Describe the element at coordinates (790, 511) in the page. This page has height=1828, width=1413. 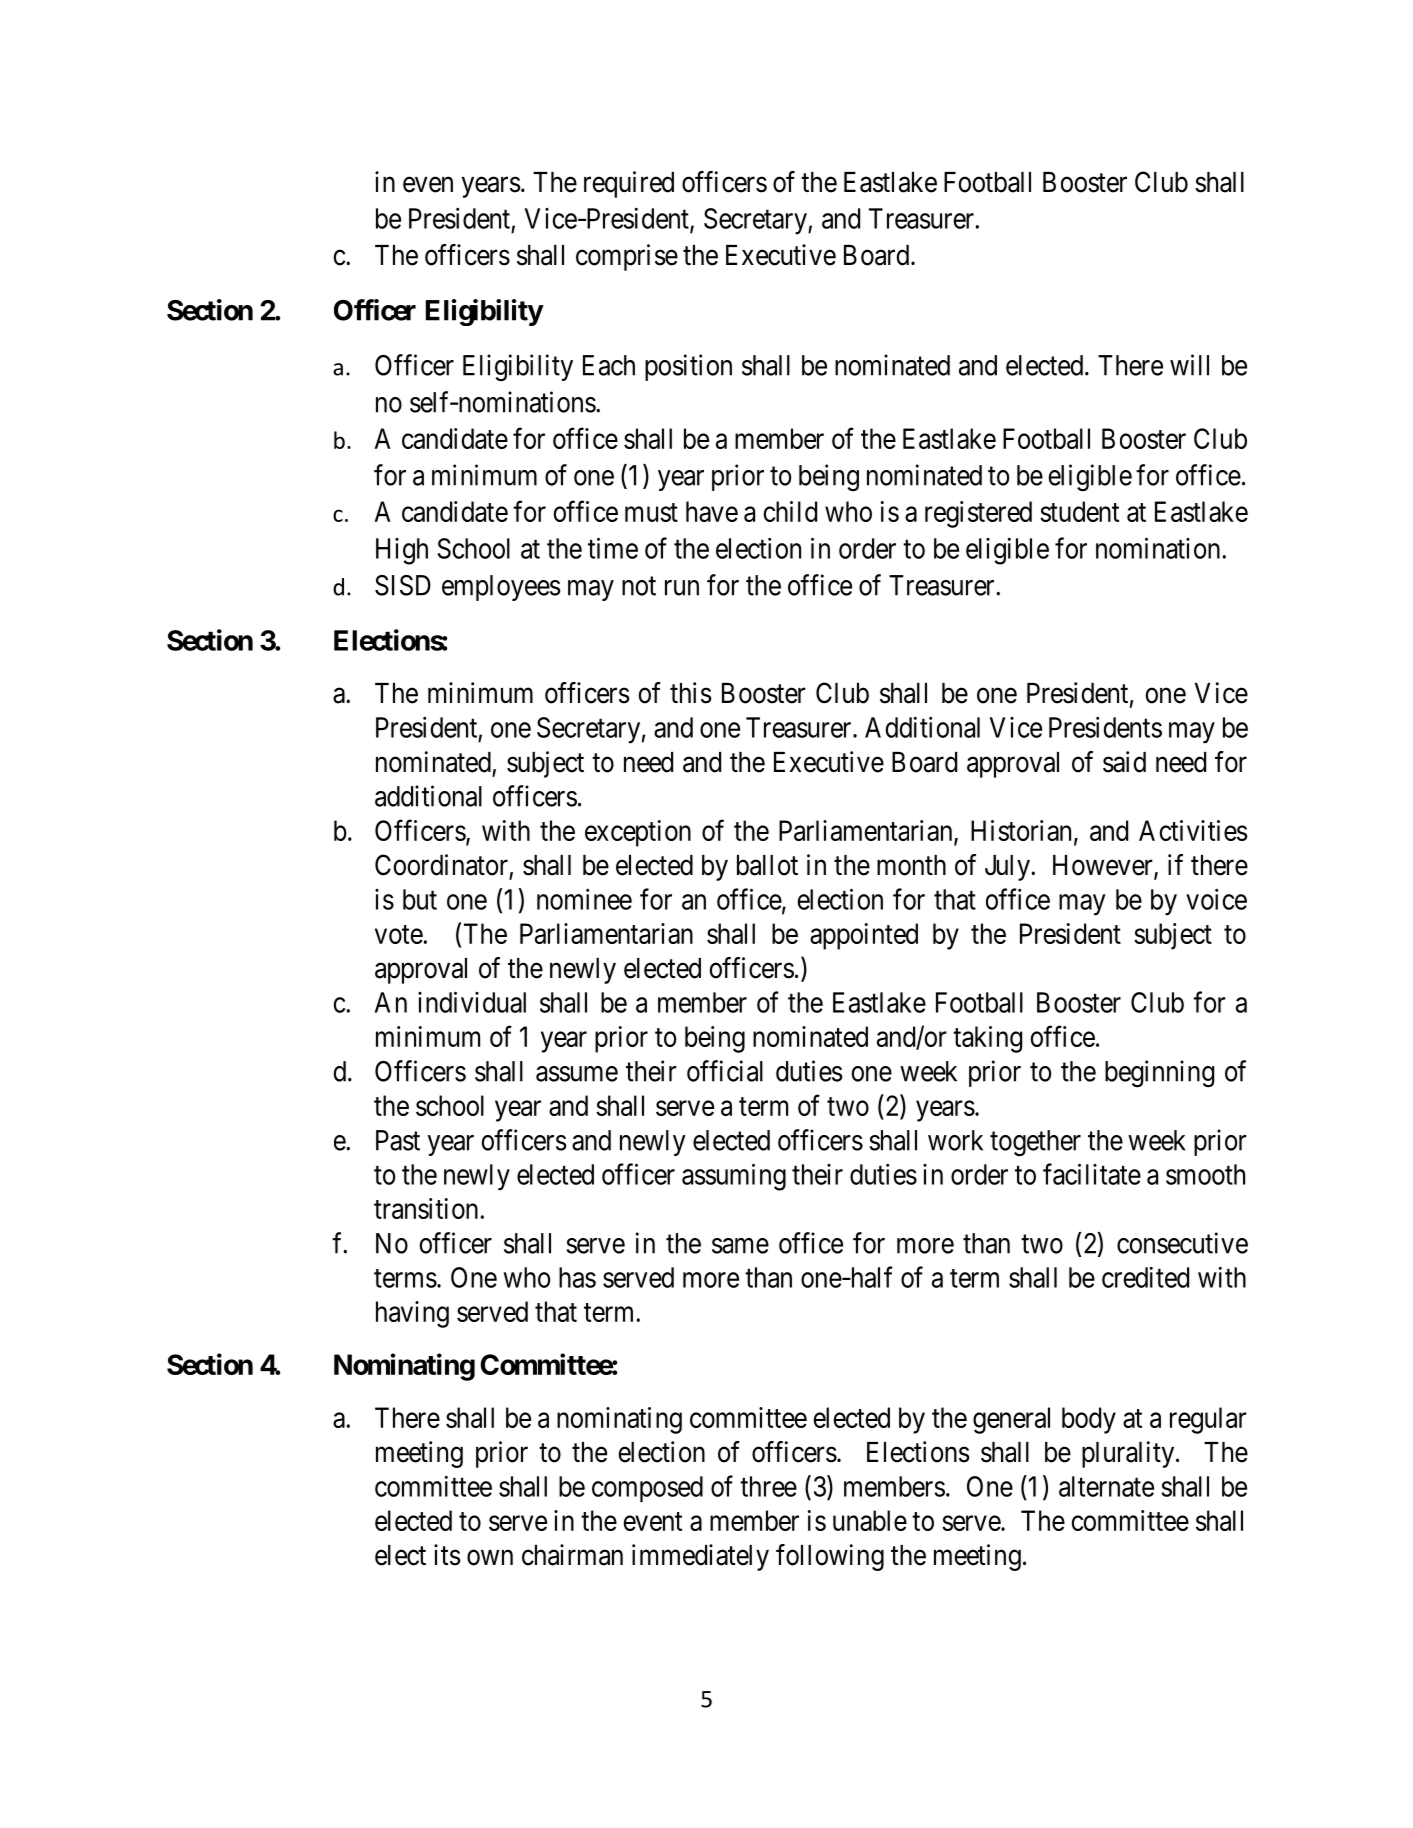
I see `child` at that location.
